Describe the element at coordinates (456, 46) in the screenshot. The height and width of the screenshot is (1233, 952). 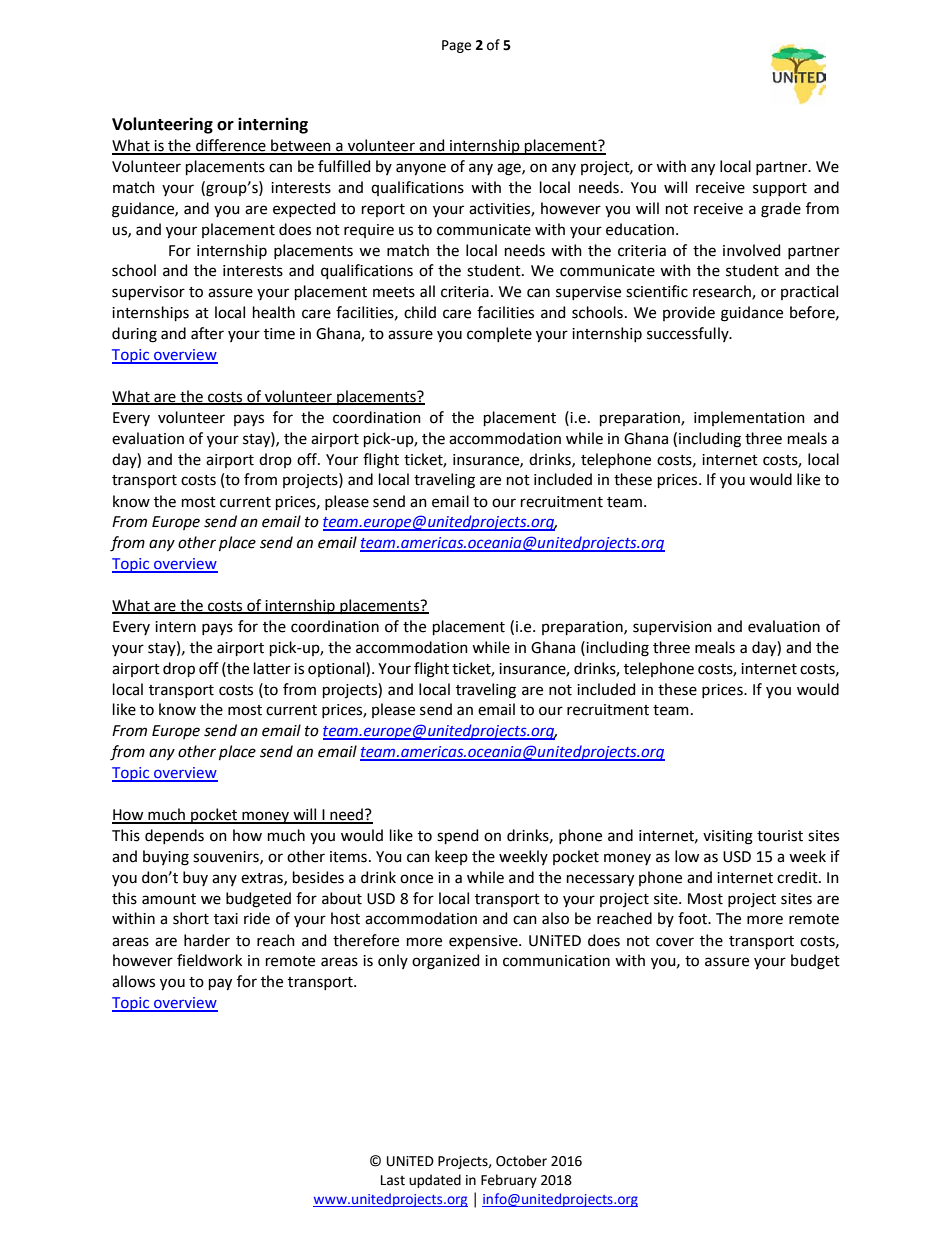
I see `Page` at that location.
